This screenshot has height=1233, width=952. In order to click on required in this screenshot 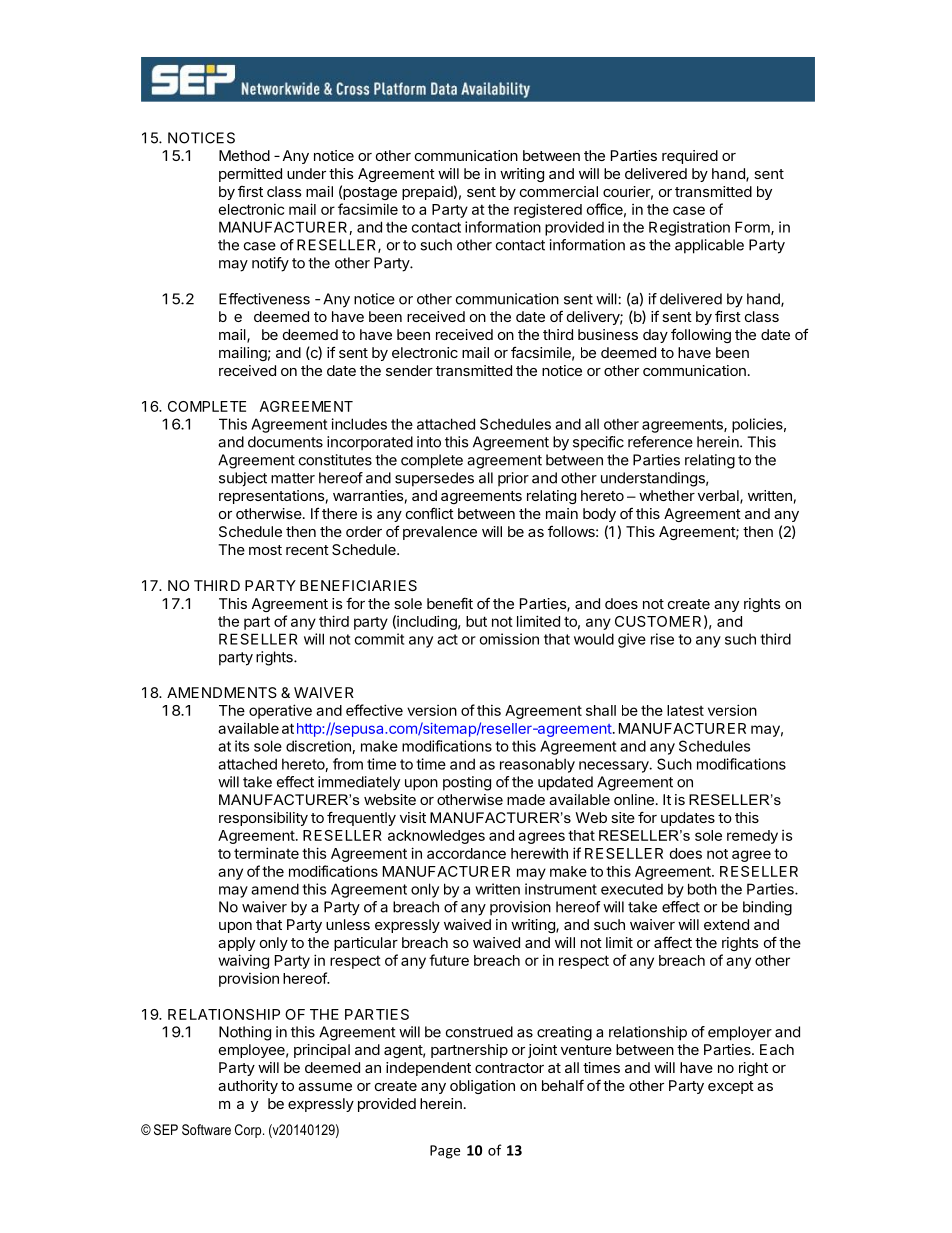, I will do `click(690, 157)`.
